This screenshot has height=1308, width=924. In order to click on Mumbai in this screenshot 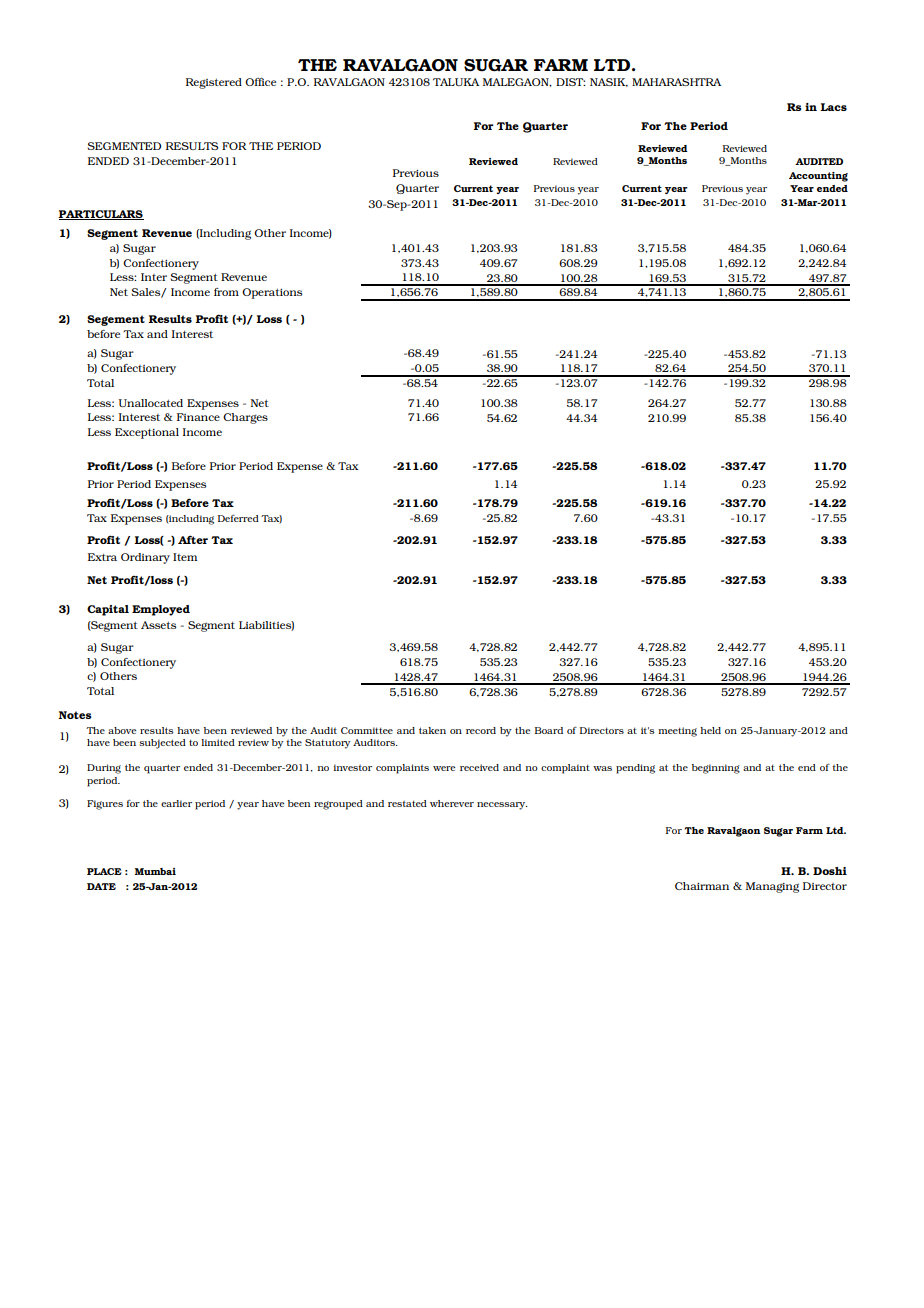, I will do `click(155, 871)`.
